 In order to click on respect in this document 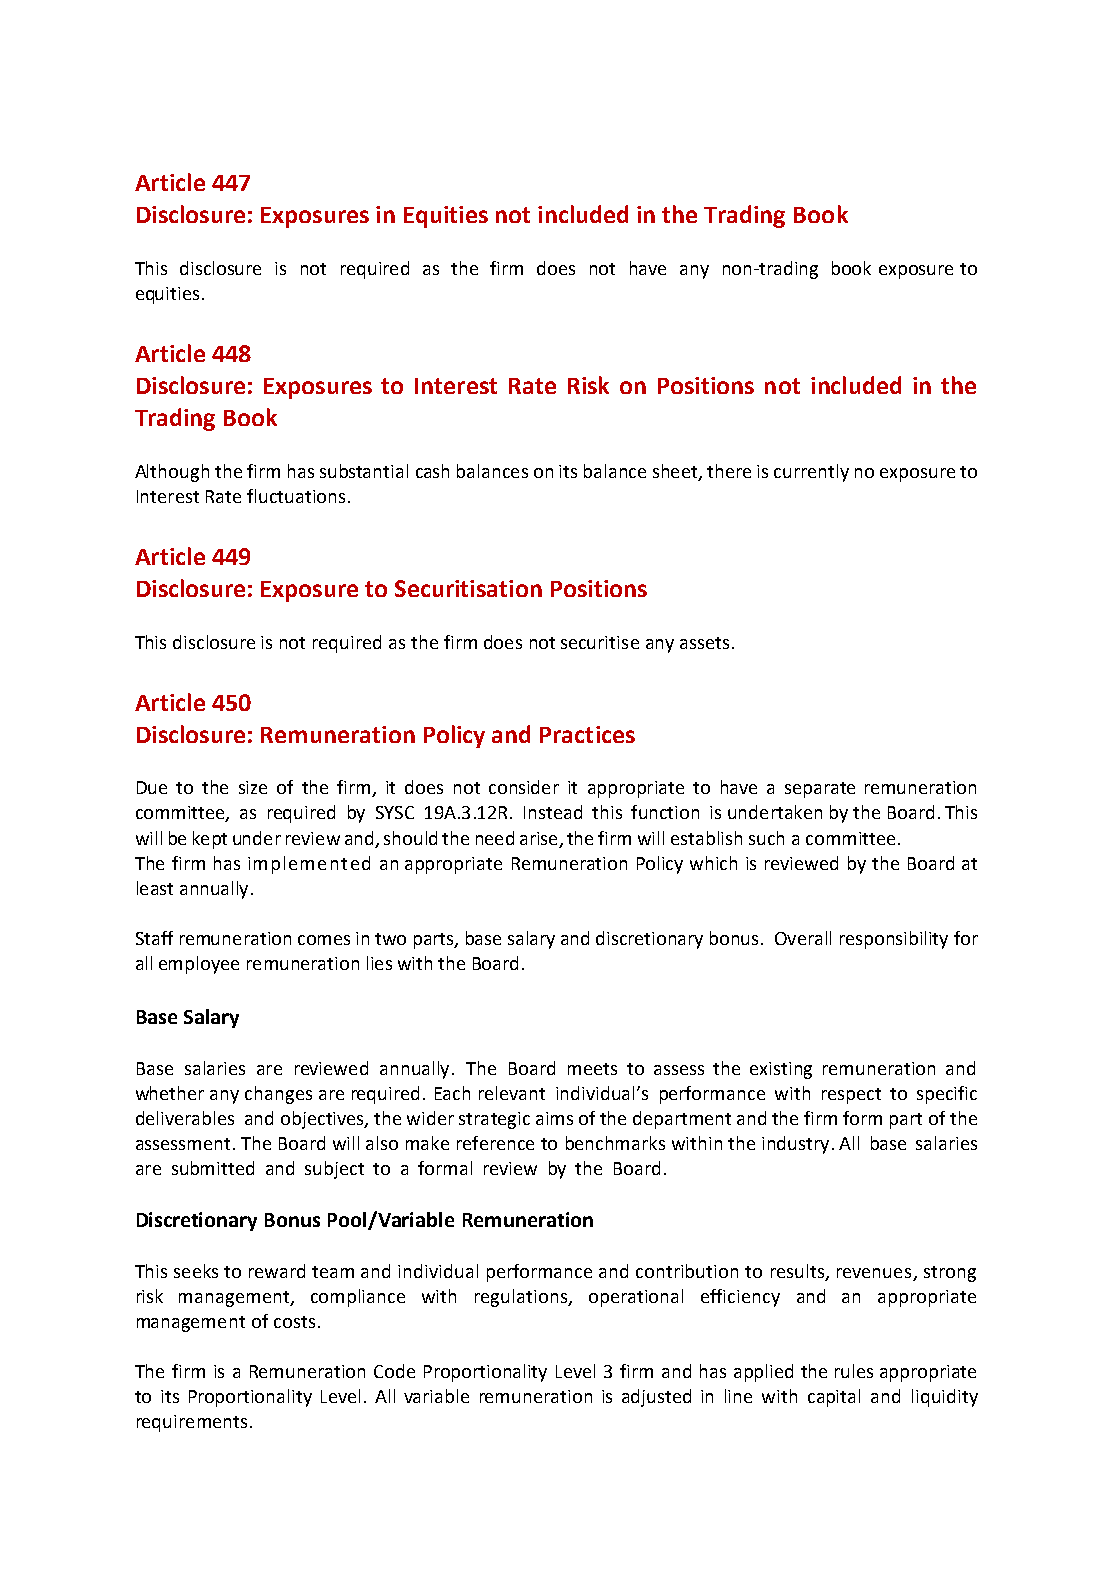, I will do `click(851, 1096)`.
